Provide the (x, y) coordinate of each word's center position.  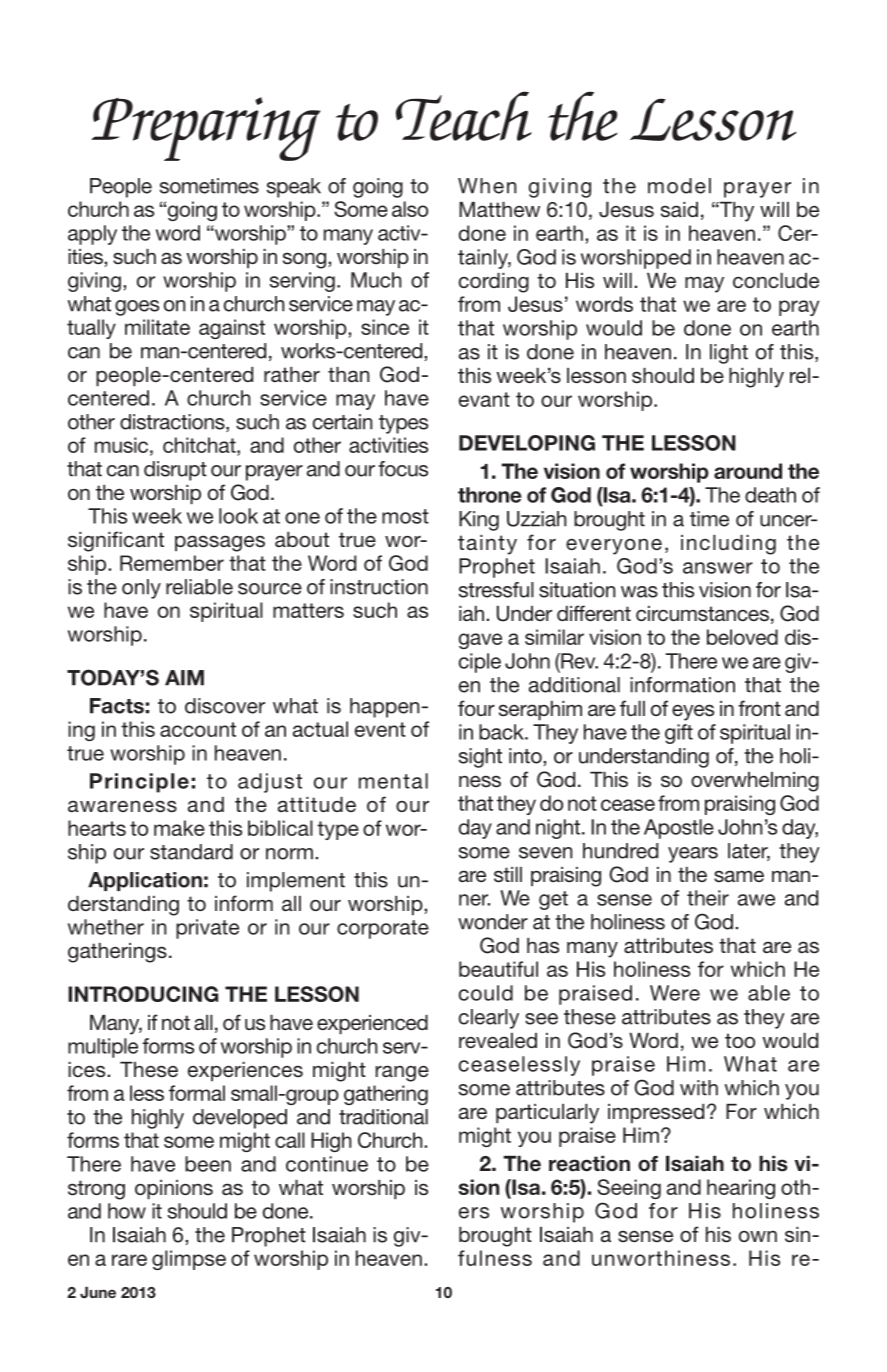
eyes (693, 712)
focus (403, 469)
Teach (464, 116)
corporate (383, 929)
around (748, 471)
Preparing (205, 129)
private (207, 929)
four (476, 708)
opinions (174, 1189)
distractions (173, 423)
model (679, 186)
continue (327, 1164)
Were (675, 993)
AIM (184, 678)
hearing (741, 1189)
